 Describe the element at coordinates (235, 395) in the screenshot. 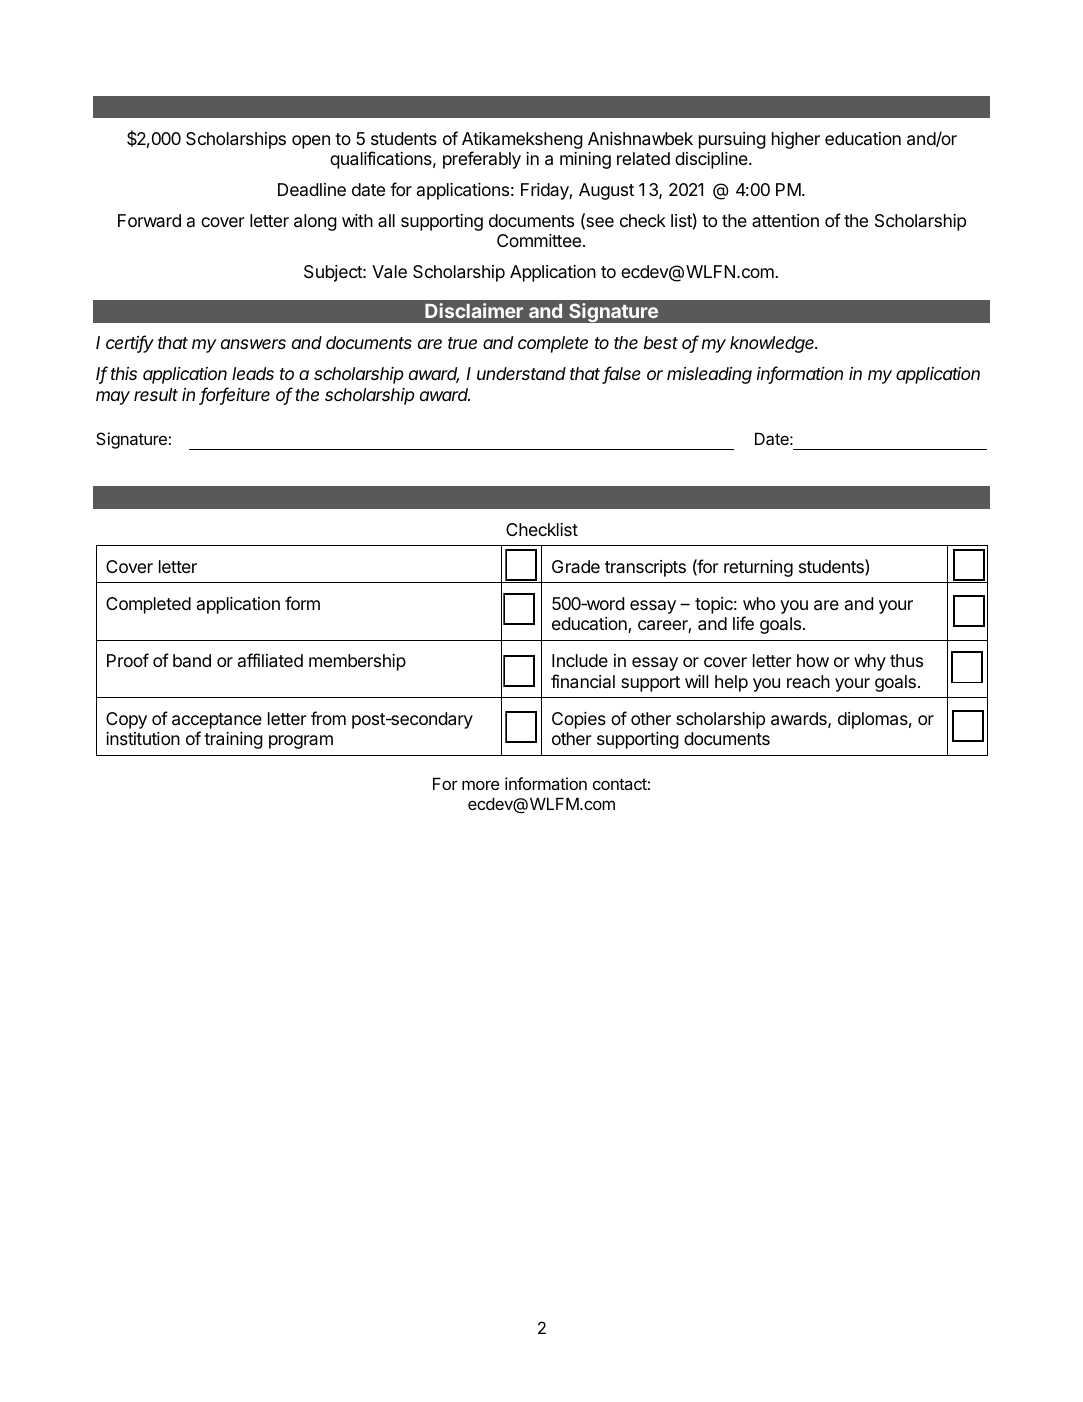

I see `forfeiture` at that location.
